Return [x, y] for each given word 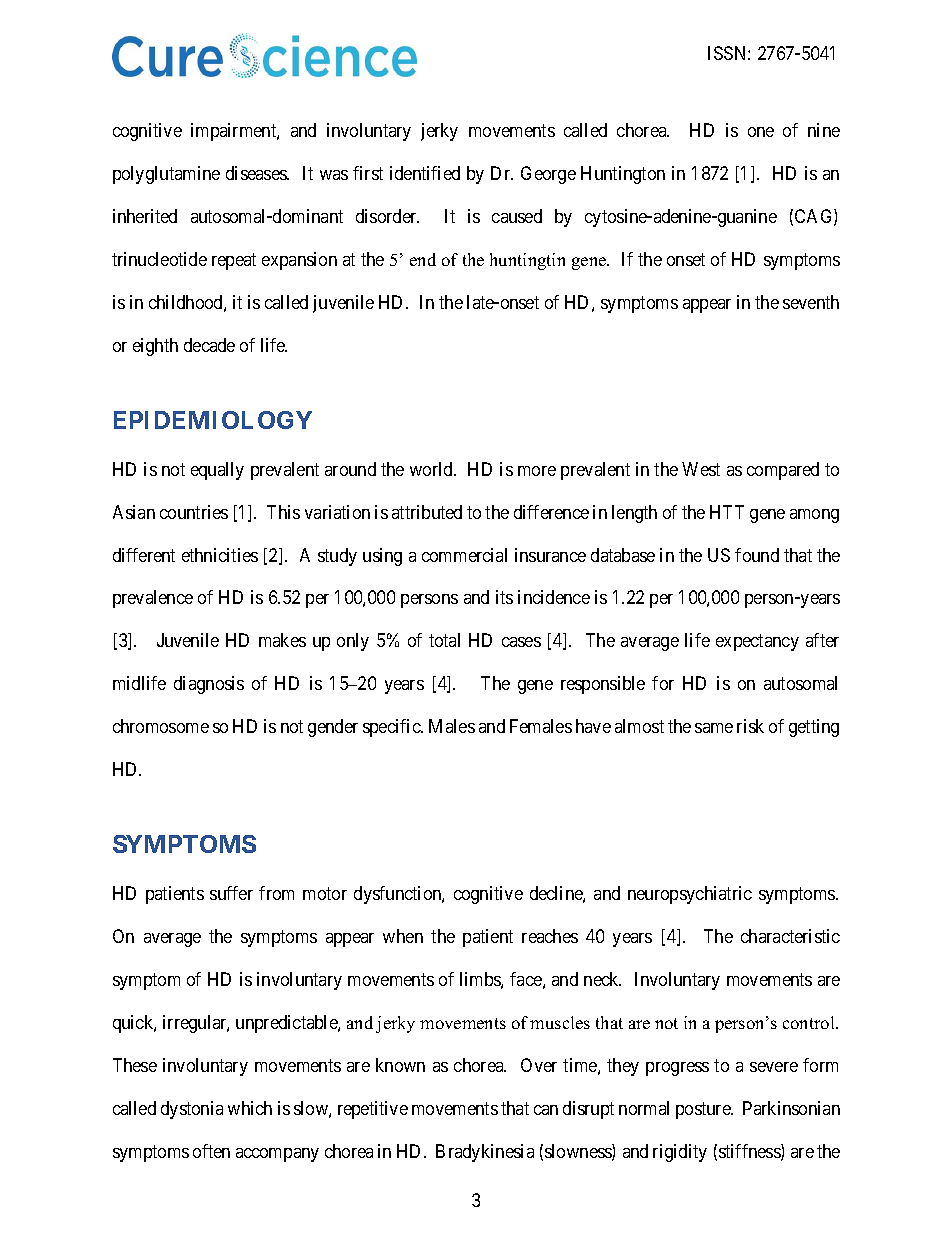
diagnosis [209, 685]
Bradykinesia [485, 1153]
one [761, 132]
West [701, 469]
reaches [550, 936]
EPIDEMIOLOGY [213, 420]
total [444, 640]
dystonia [192, 1110]
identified [425, 173]
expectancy [757, 643]
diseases [257, 173]
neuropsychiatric [690, 895]
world [432, 469]
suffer [231, 893]
